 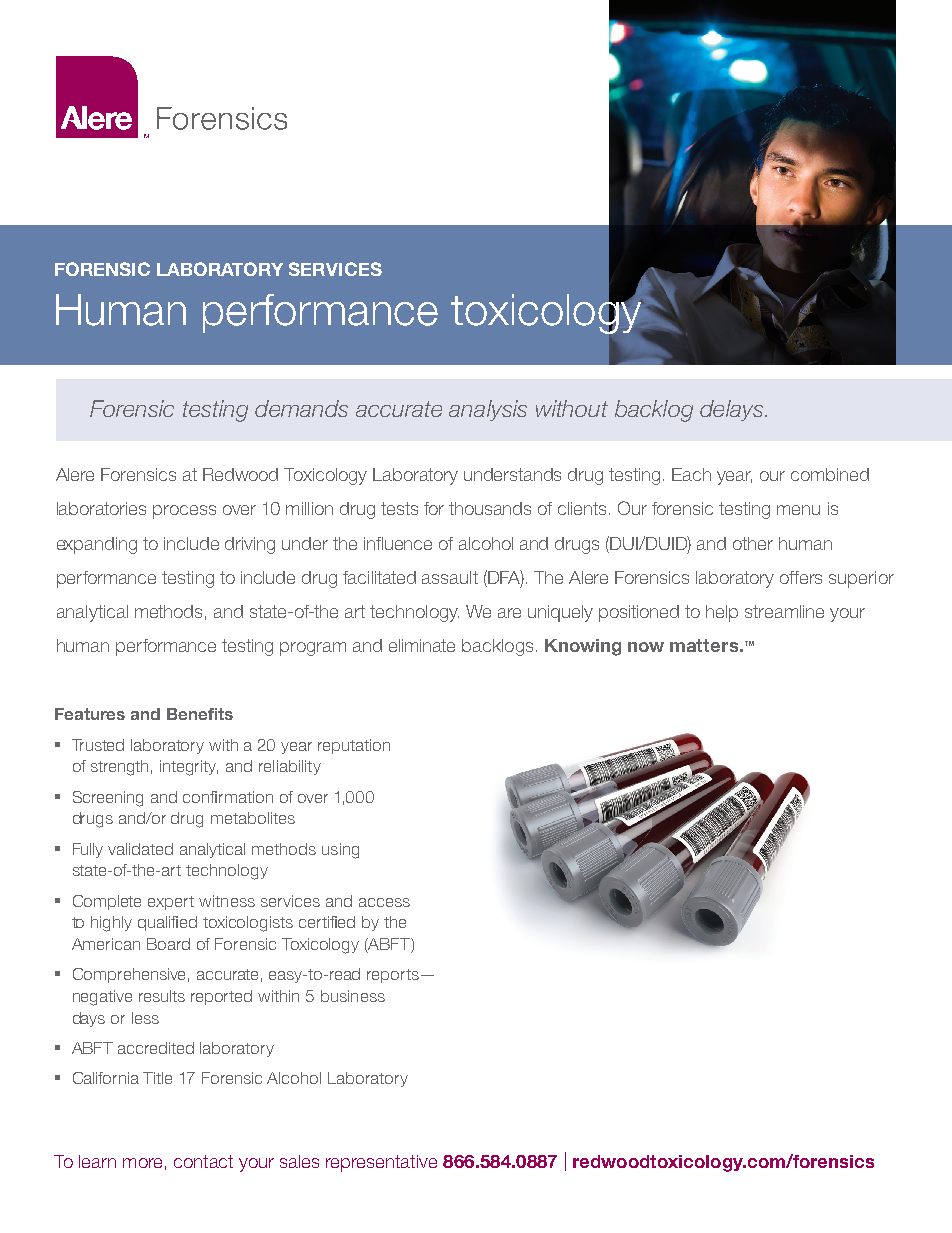 I want to click on streamline, so click(x=784, y=611).
